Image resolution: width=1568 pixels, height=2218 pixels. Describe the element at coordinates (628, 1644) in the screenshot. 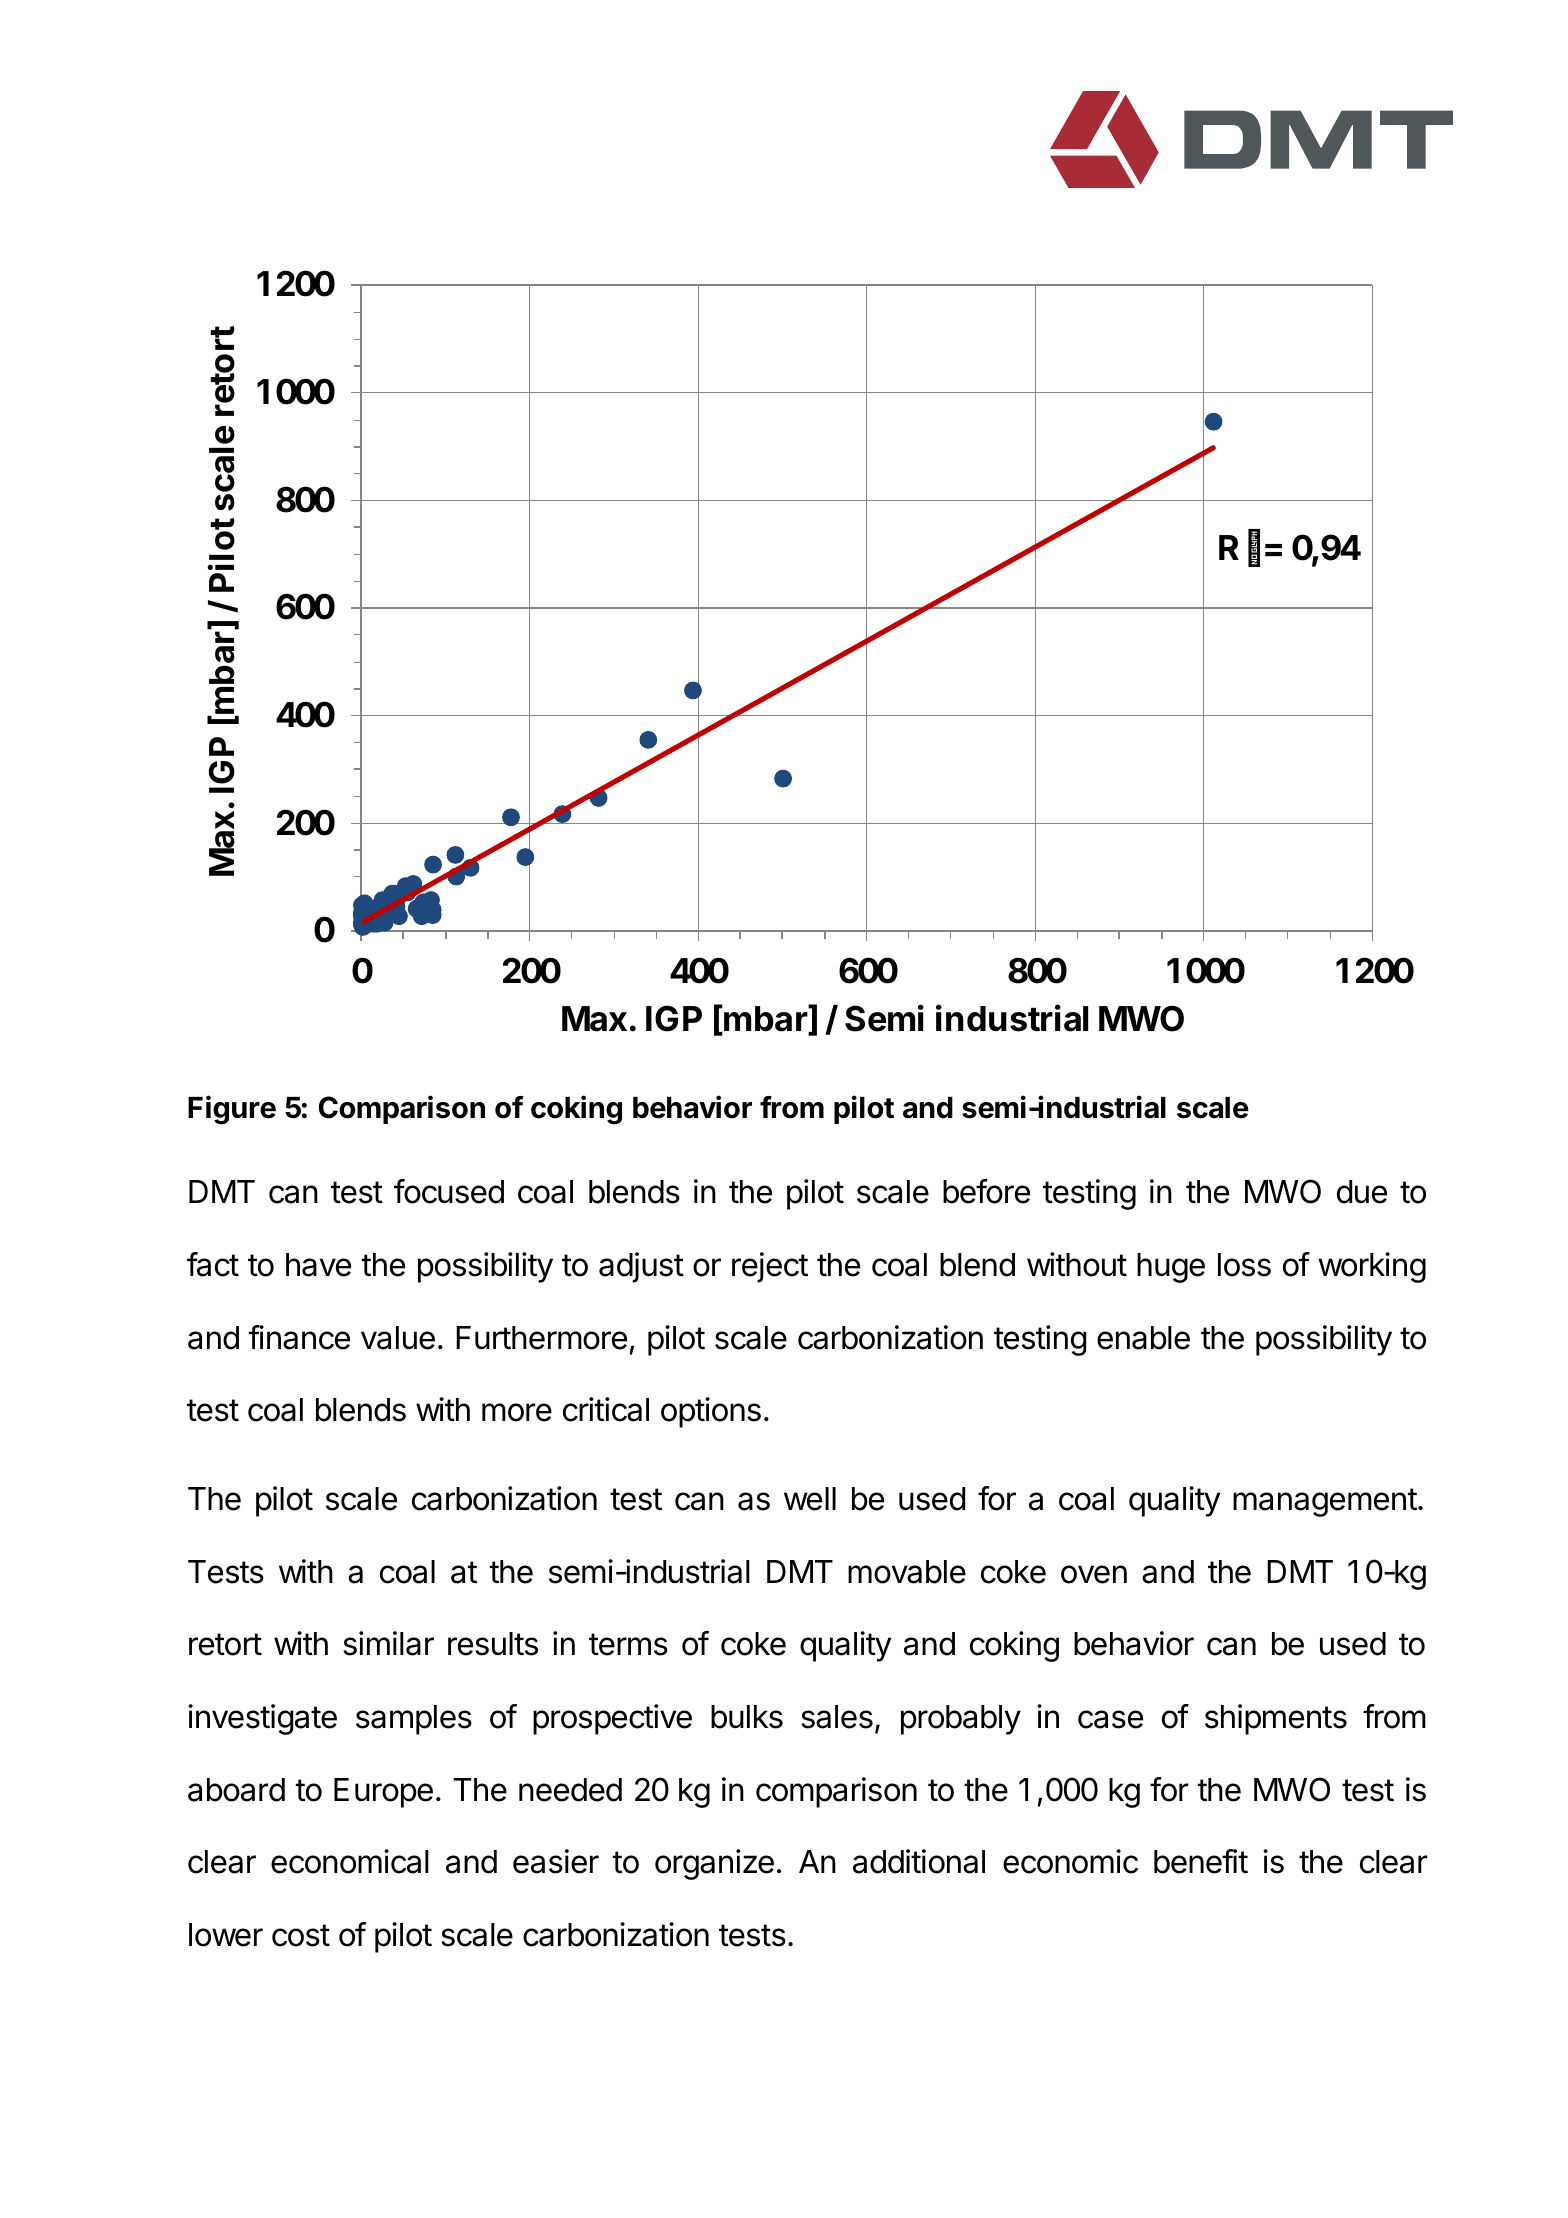

I see `terms` at that location.
